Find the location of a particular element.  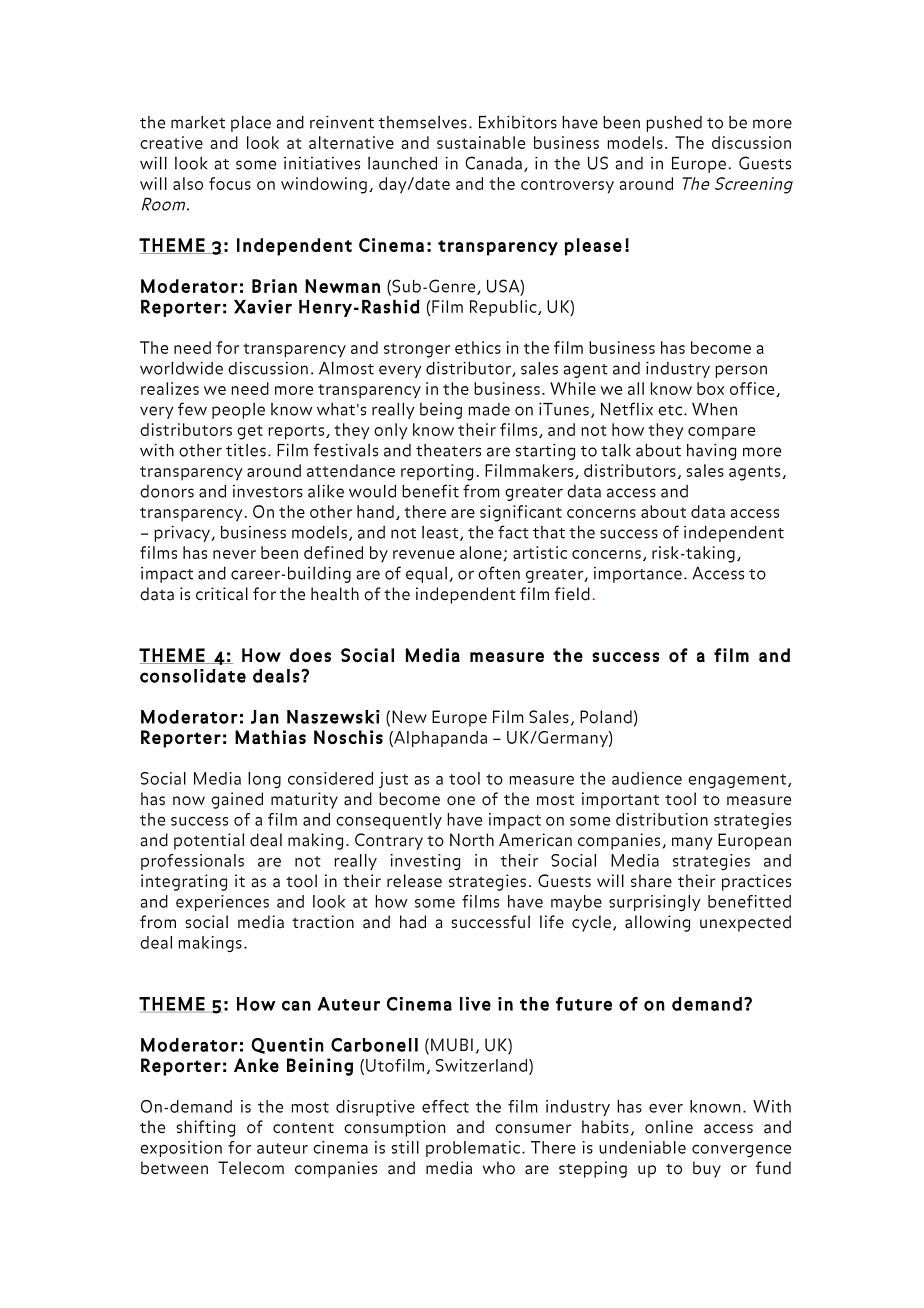

problematic is located at coordinates (474, 1149).
